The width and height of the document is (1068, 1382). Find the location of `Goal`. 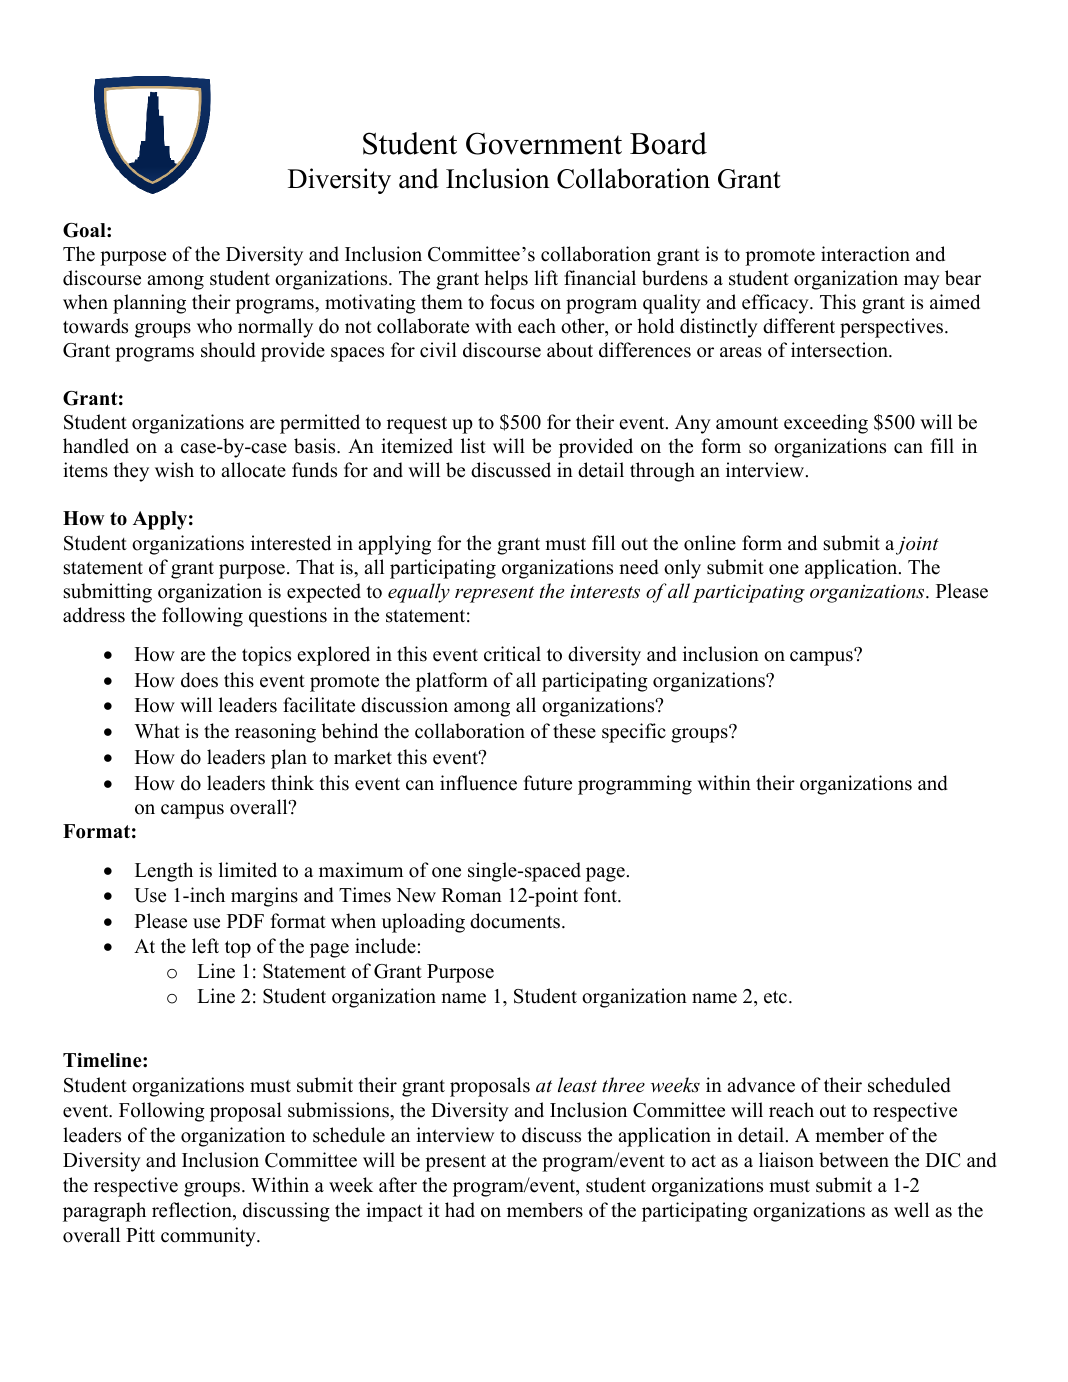

Goal is located at coordinates (85, 230).
